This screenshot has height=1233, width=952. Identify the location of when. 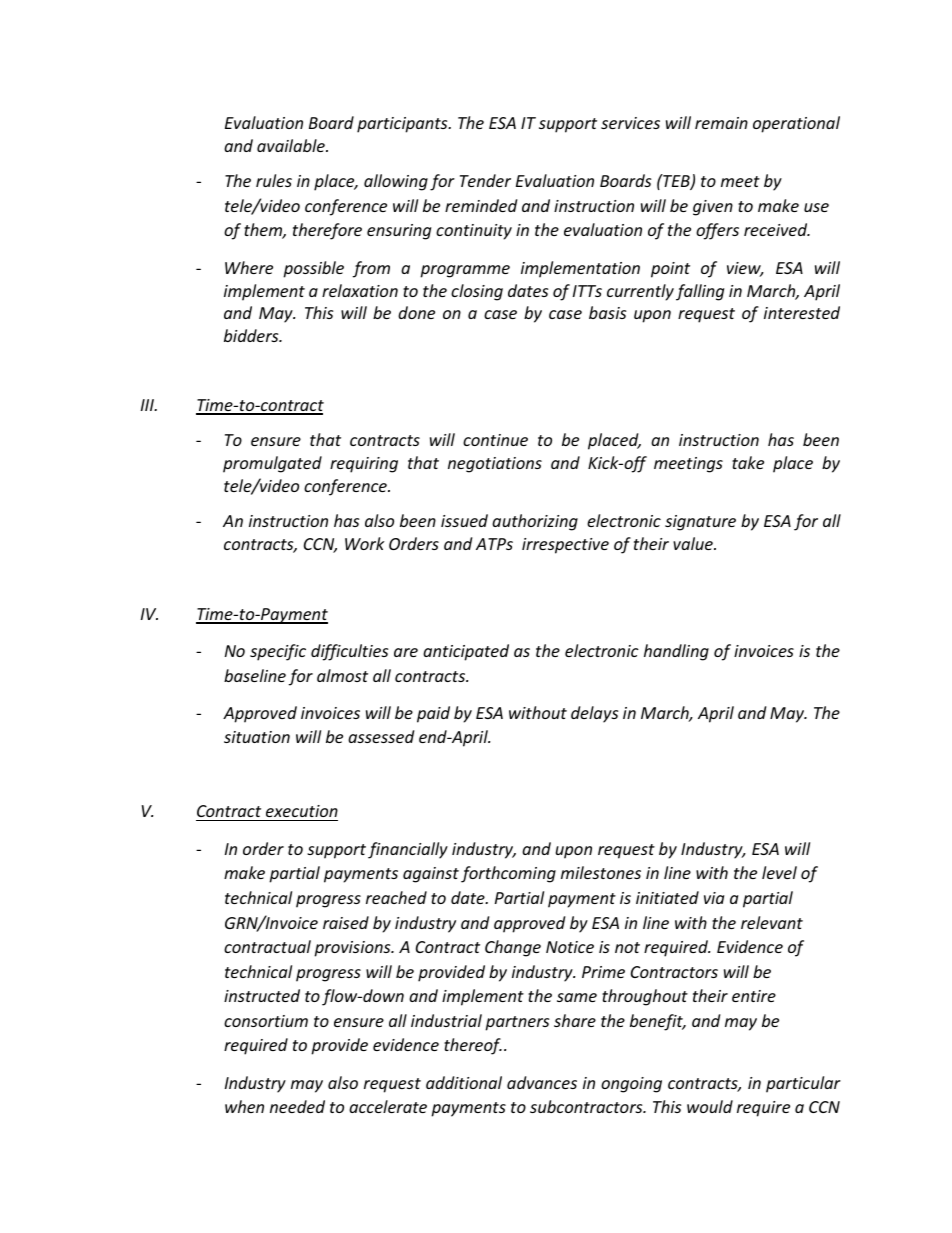
(244, 1106).
